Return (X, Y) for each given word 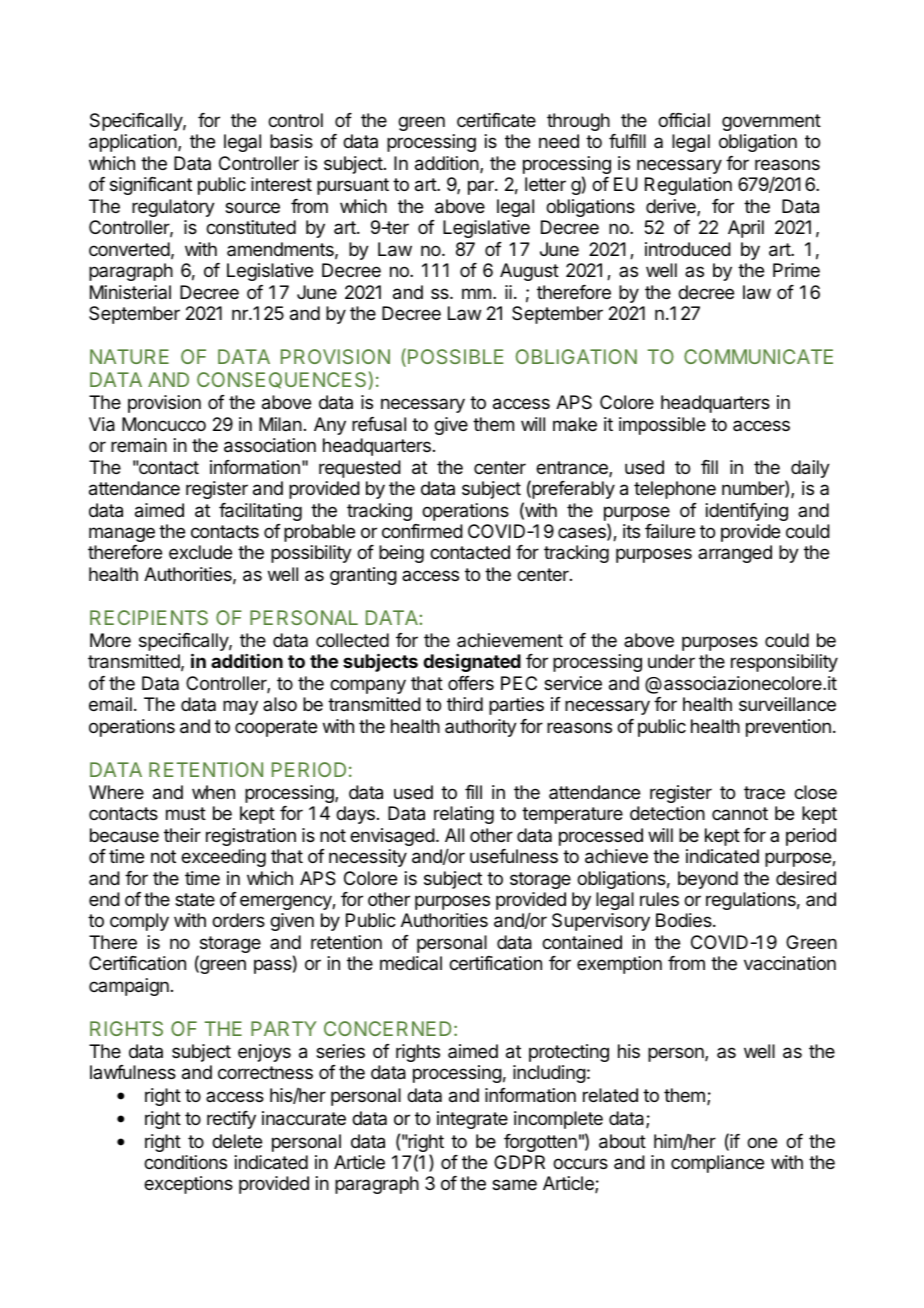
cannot (740, 813)
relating (464, 815)
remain (139, 445)
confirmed (422, 531)
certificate (496, 120)
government (771, 122)
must (186, 813)
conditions (185, 1162)
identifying (747, 512)
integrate (472, 1120)
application (134, 143)
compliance (717, 1164)
